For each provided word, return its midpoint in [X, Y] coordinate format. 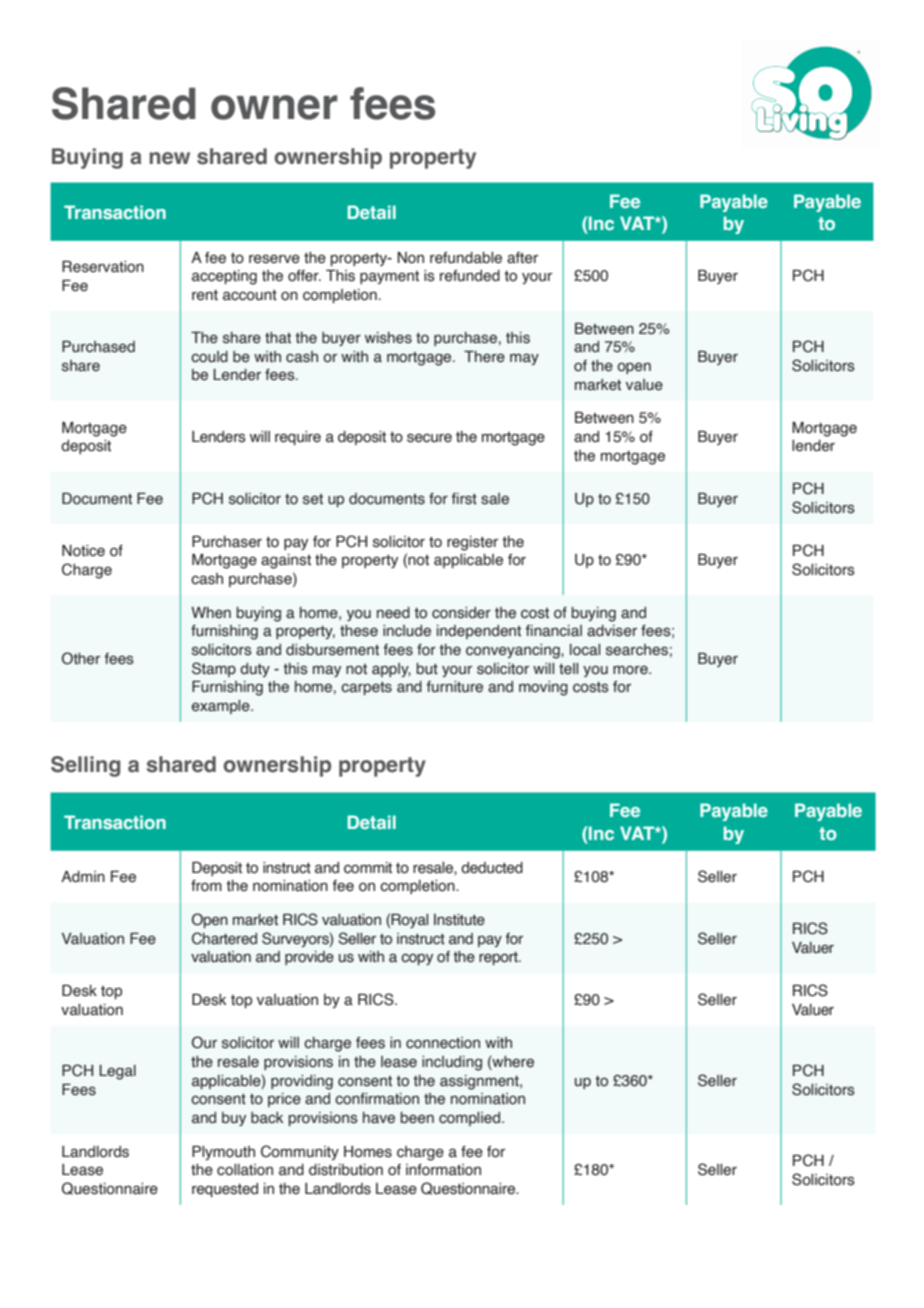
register [472, 543]
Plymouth [223, 1153]
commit [368, 868]
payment [389, 277]
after [522, 258]
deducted [492, 868]
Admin [83, 877]
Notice [83, 551]
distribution [346, 1170]
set [313, 499]
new [169, 158]
